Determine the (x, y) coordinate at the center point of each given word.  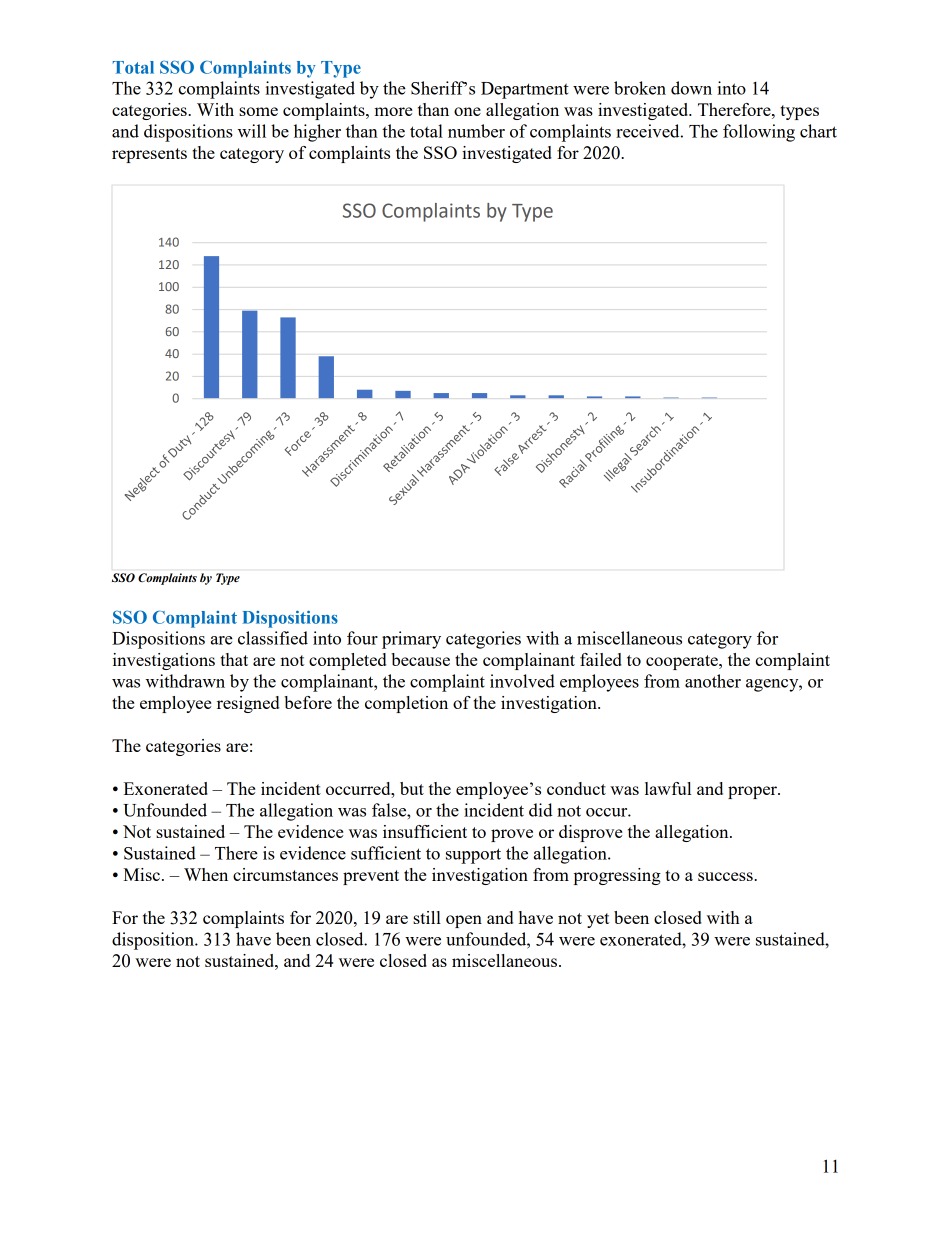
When (206, 874)
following (759, 133)
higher (317, 133)
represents (149, 155)
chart (818, 131)
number (476, 131)
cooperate (683, 662)
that (234, 659)
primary (411, 640)
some (258, 111)
